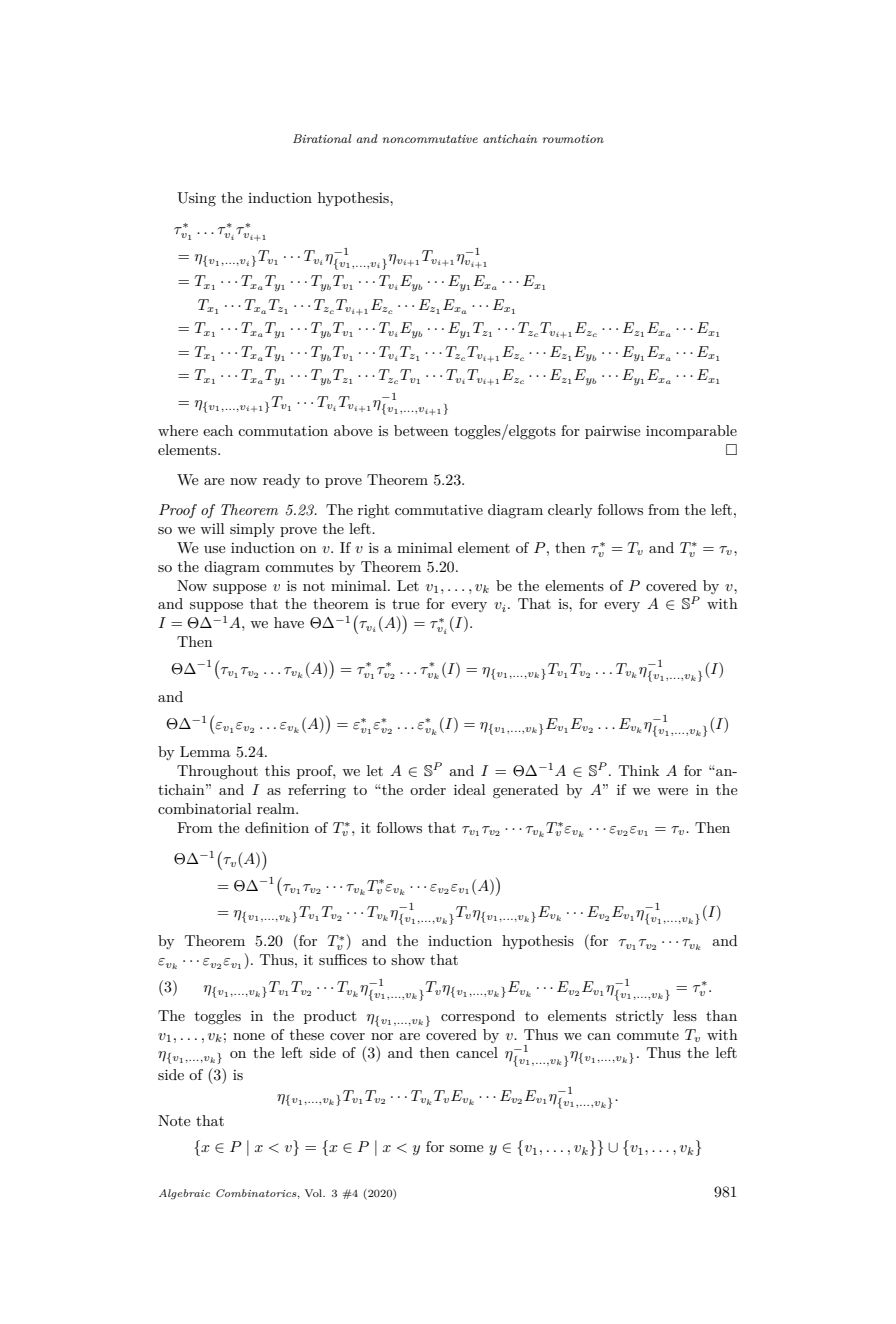  I want to click on right, so click(374, 511).
